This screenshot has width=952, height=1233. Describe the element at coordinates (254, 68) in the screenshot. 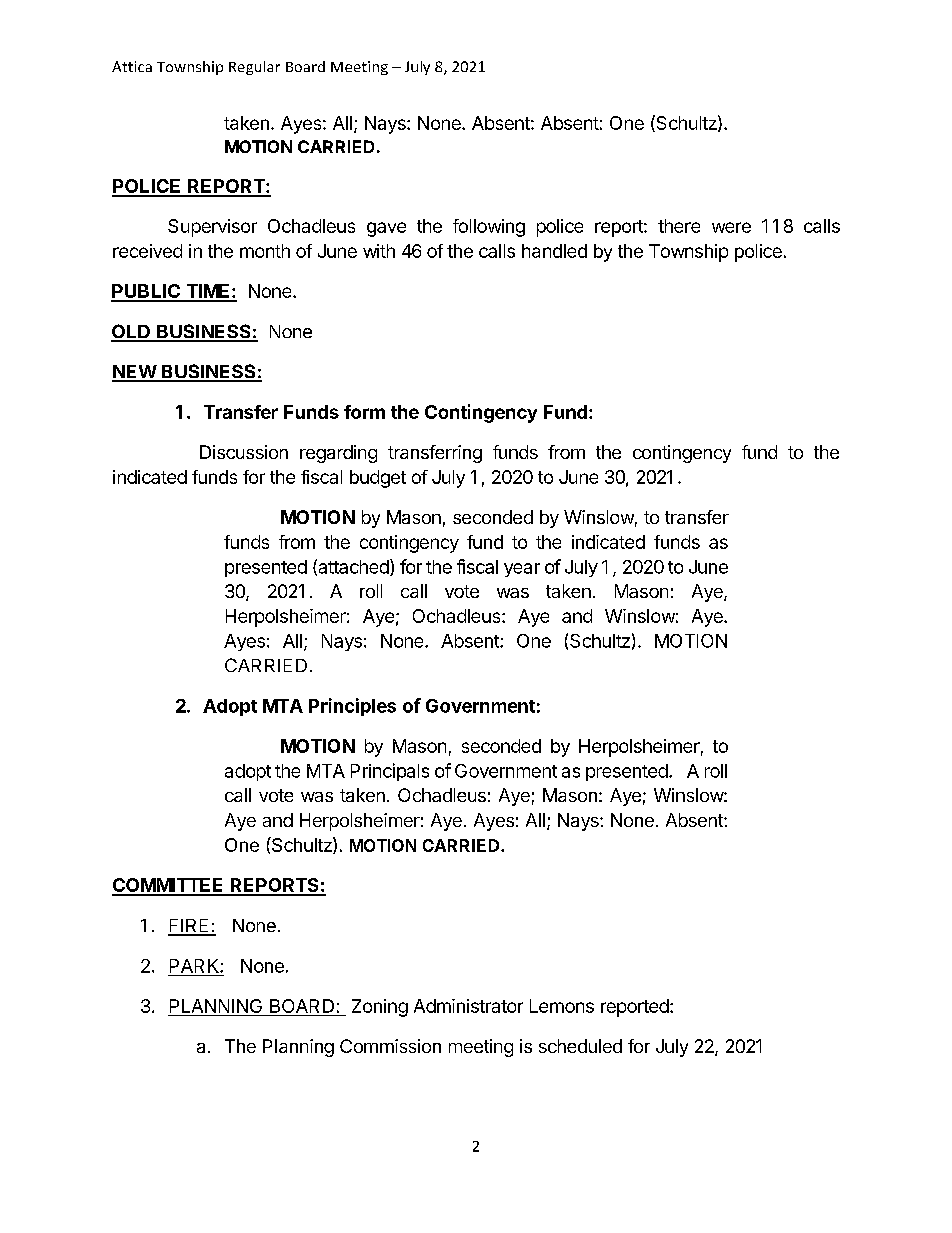

I see `Regular` at that location.
